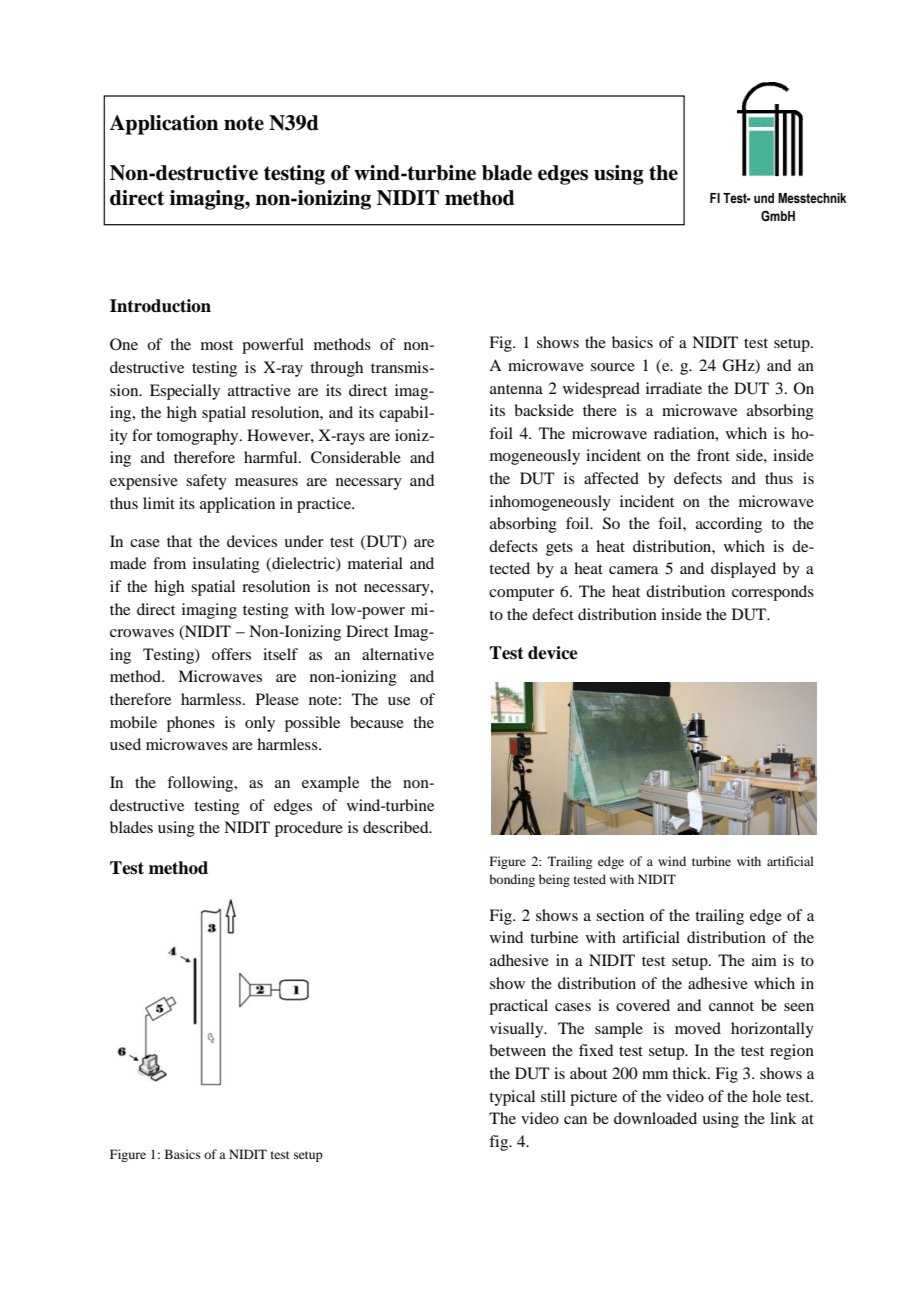  I want to click on corresponds, so click(773, 593).
